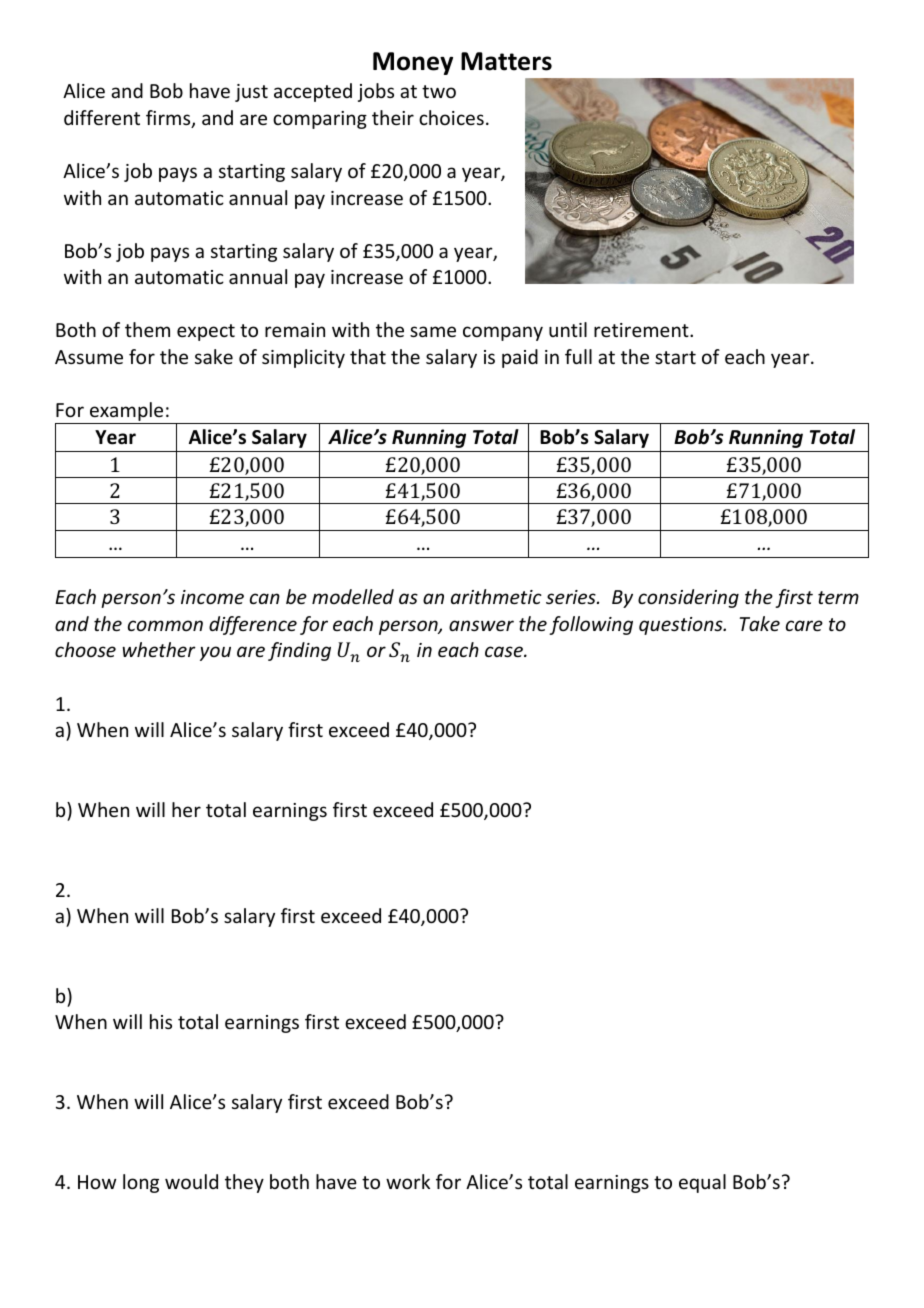  I want to click on answer, so click(481, 625).
